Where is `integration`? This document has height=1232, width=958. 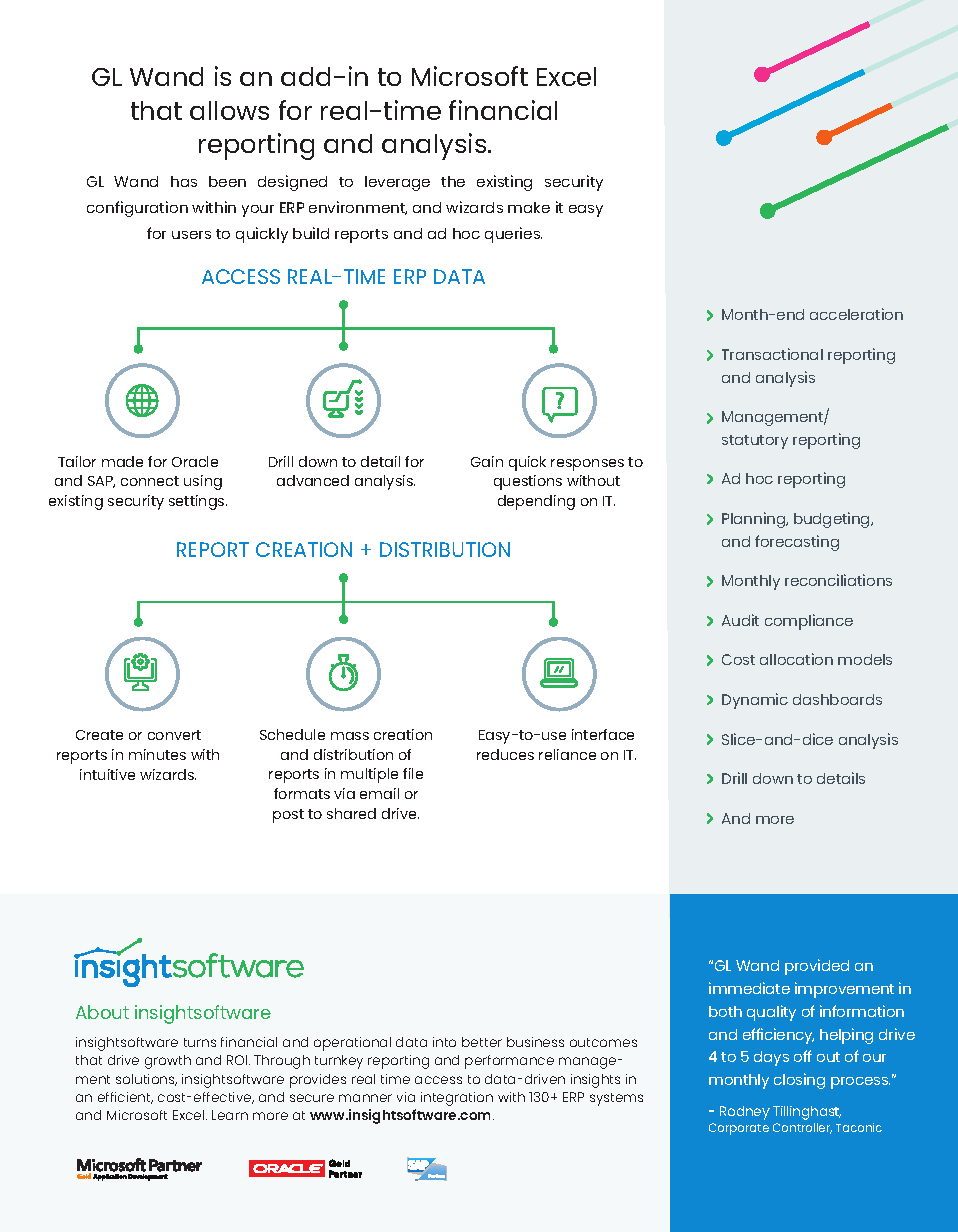 integration is located at coordinates (457, 1099).
